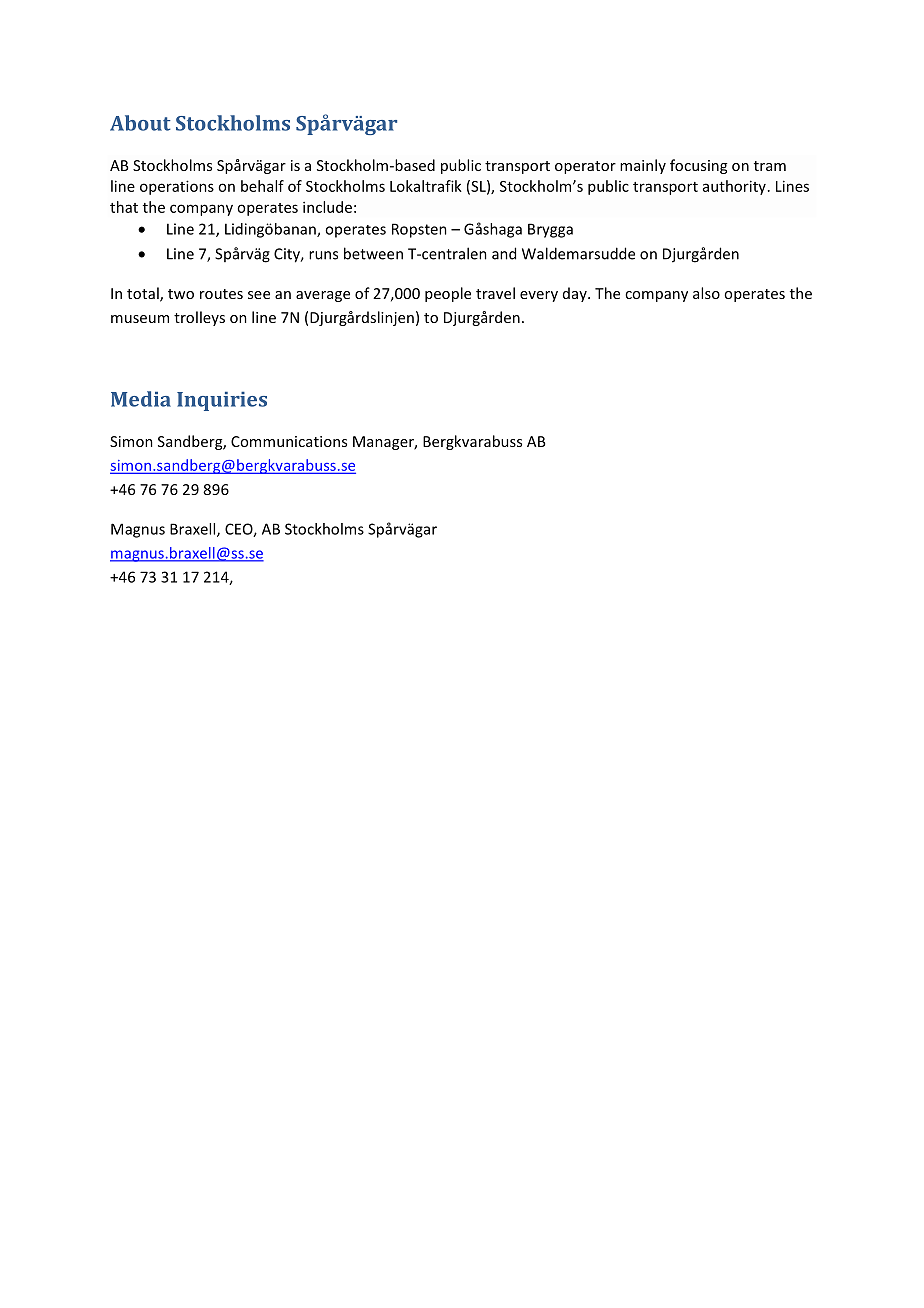 The width and height of the page is (924, 1308). Describe the element at coordinates (289, 441) in the page. I see `Communications` at that location.
